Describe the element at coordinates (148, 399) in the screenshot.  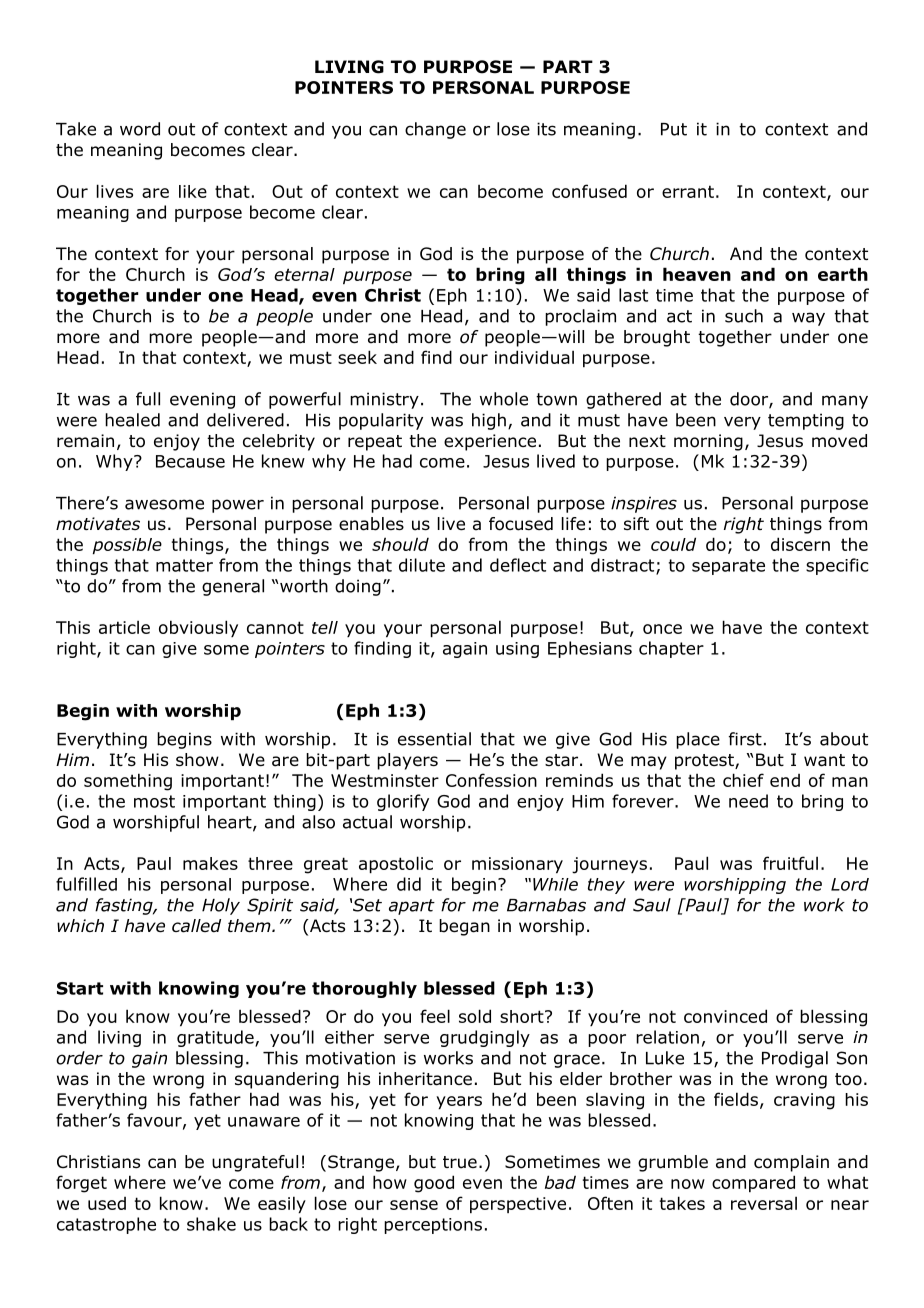
I see `full` at that location.
